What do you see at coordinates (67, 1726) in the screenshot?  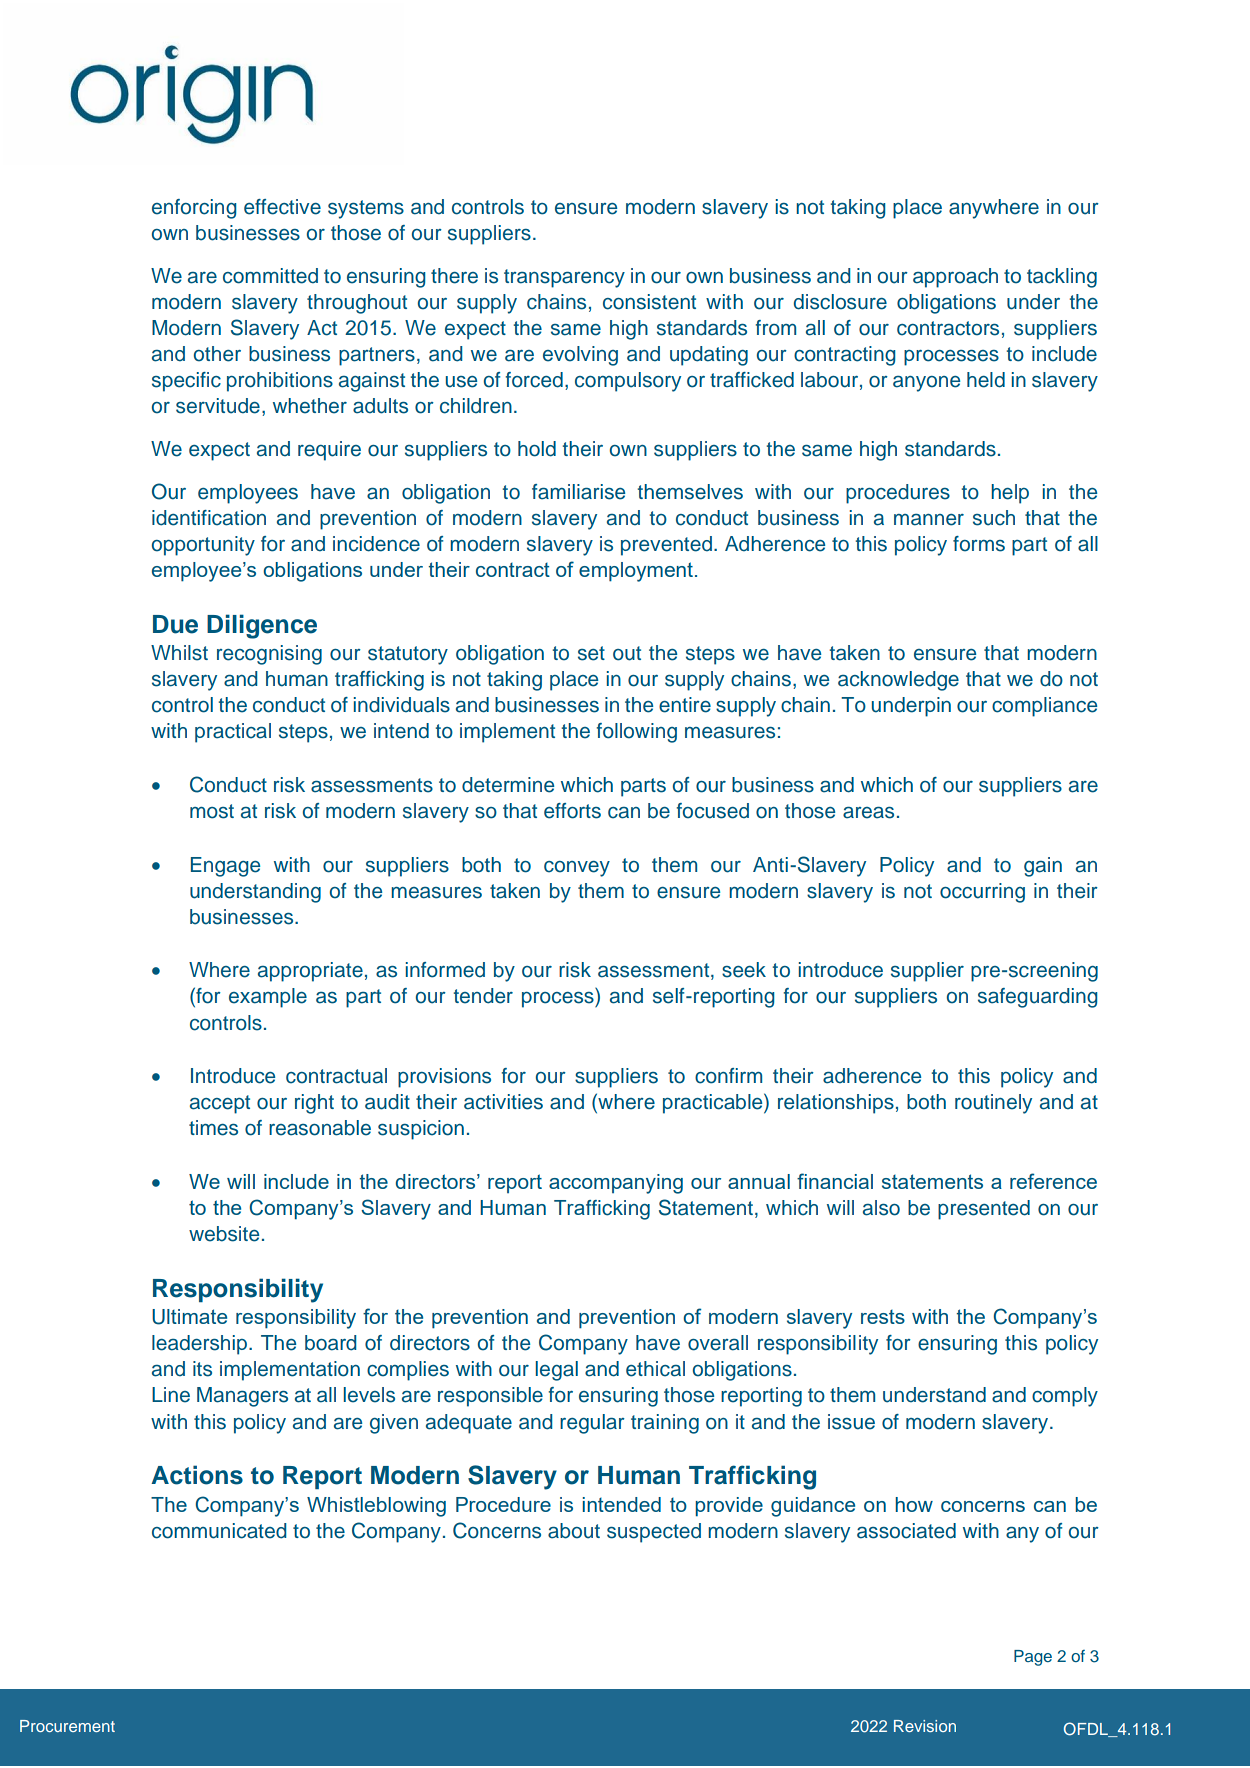 I see `Procurement` at bounding box center [67, 1726].
